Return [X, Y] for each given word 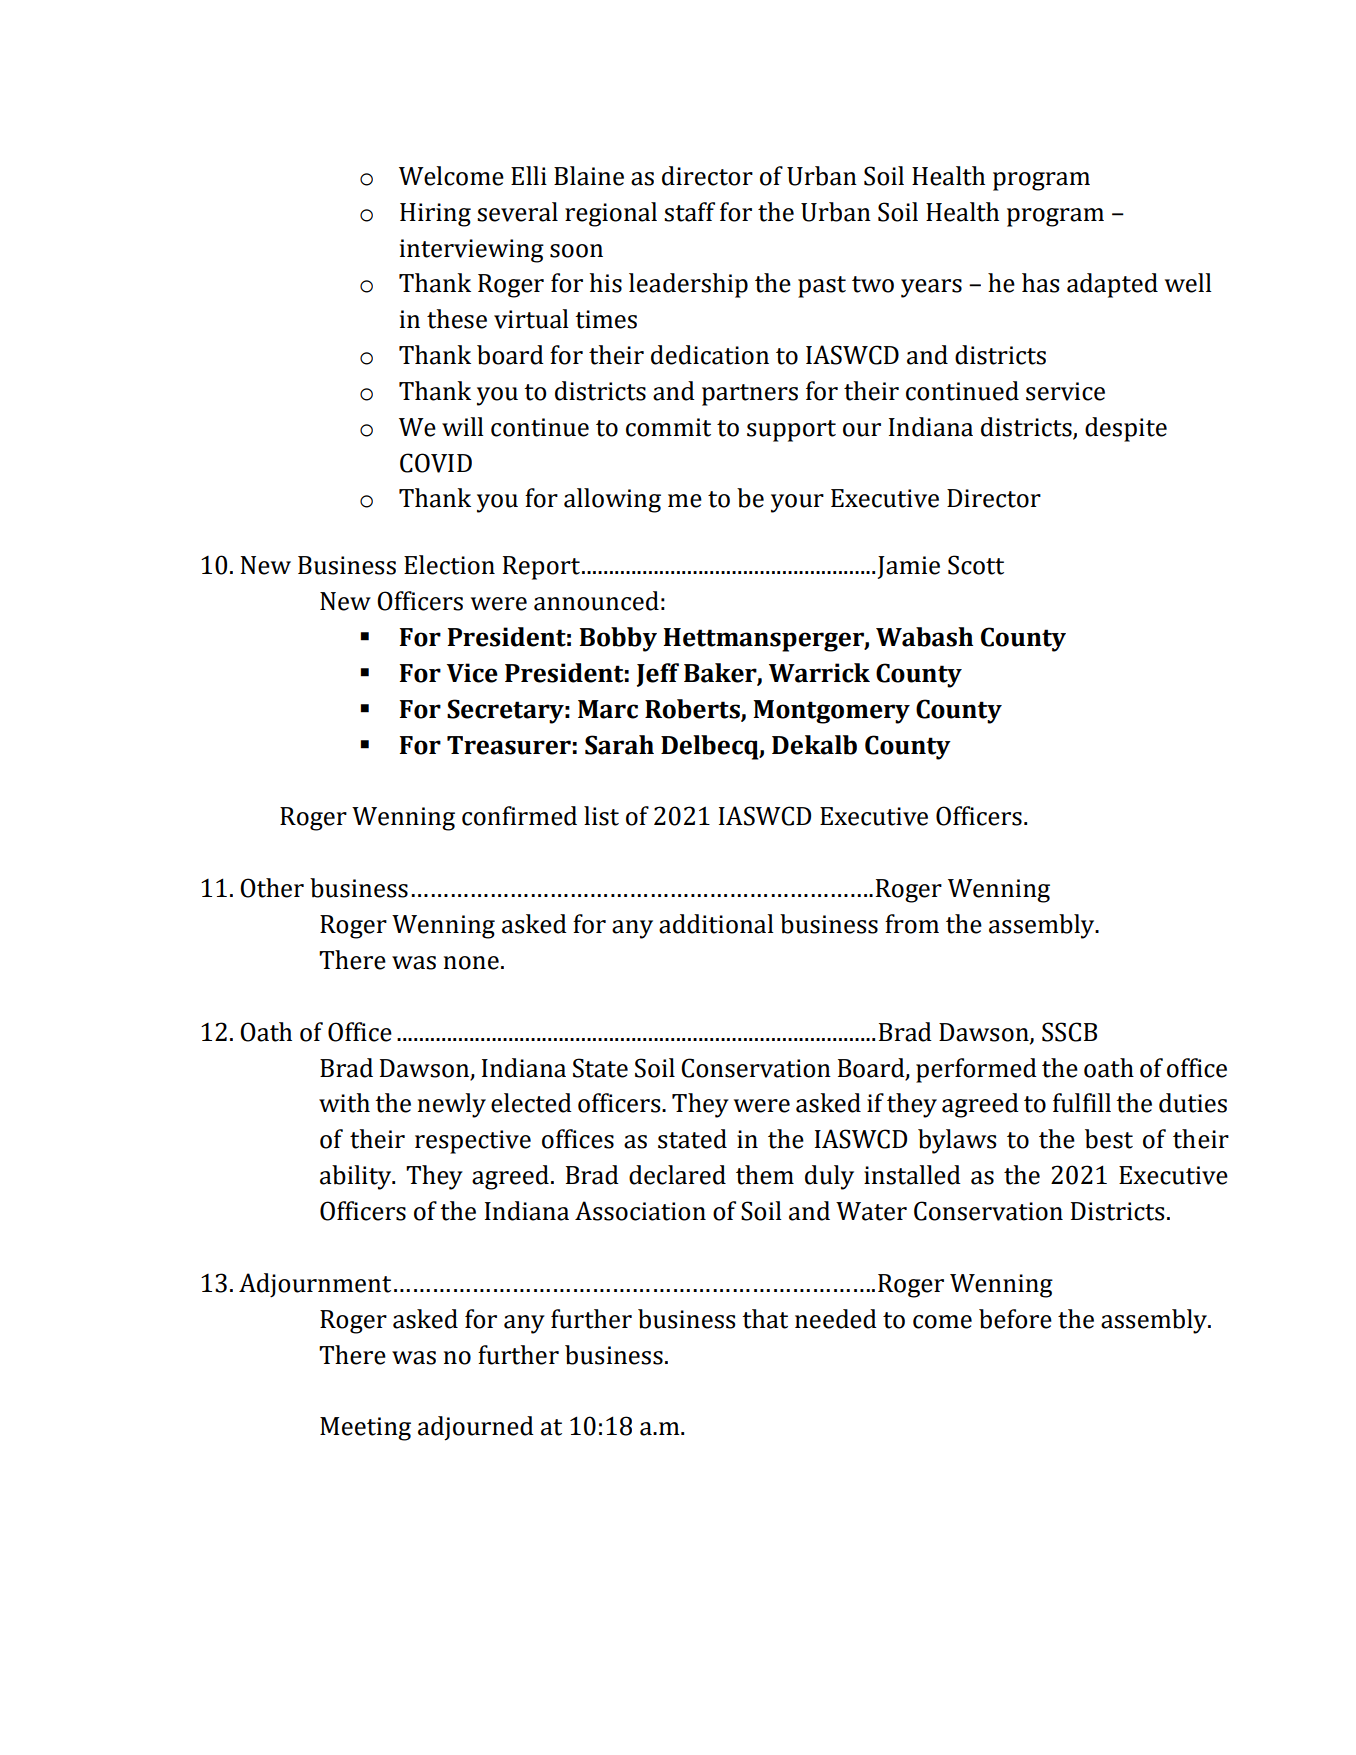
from [912, 924]
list [601, 816]
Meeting [365, 1429]
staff [689, 212]
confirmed [519, 816]
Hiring [435, 215]
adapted [1112, 285]
